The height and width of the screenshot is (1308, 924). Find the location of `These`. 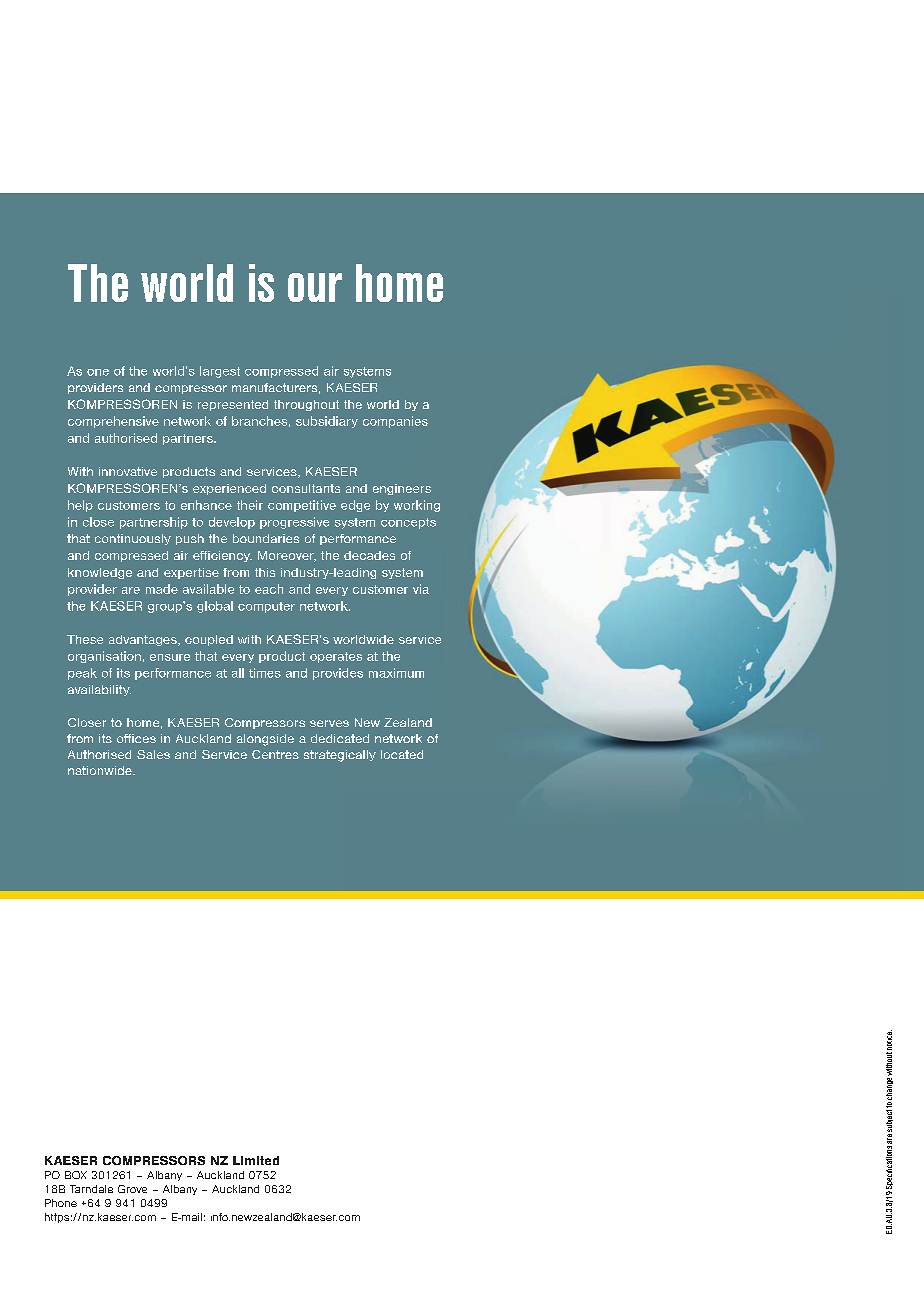

These is located at coordinates (85, 639).
